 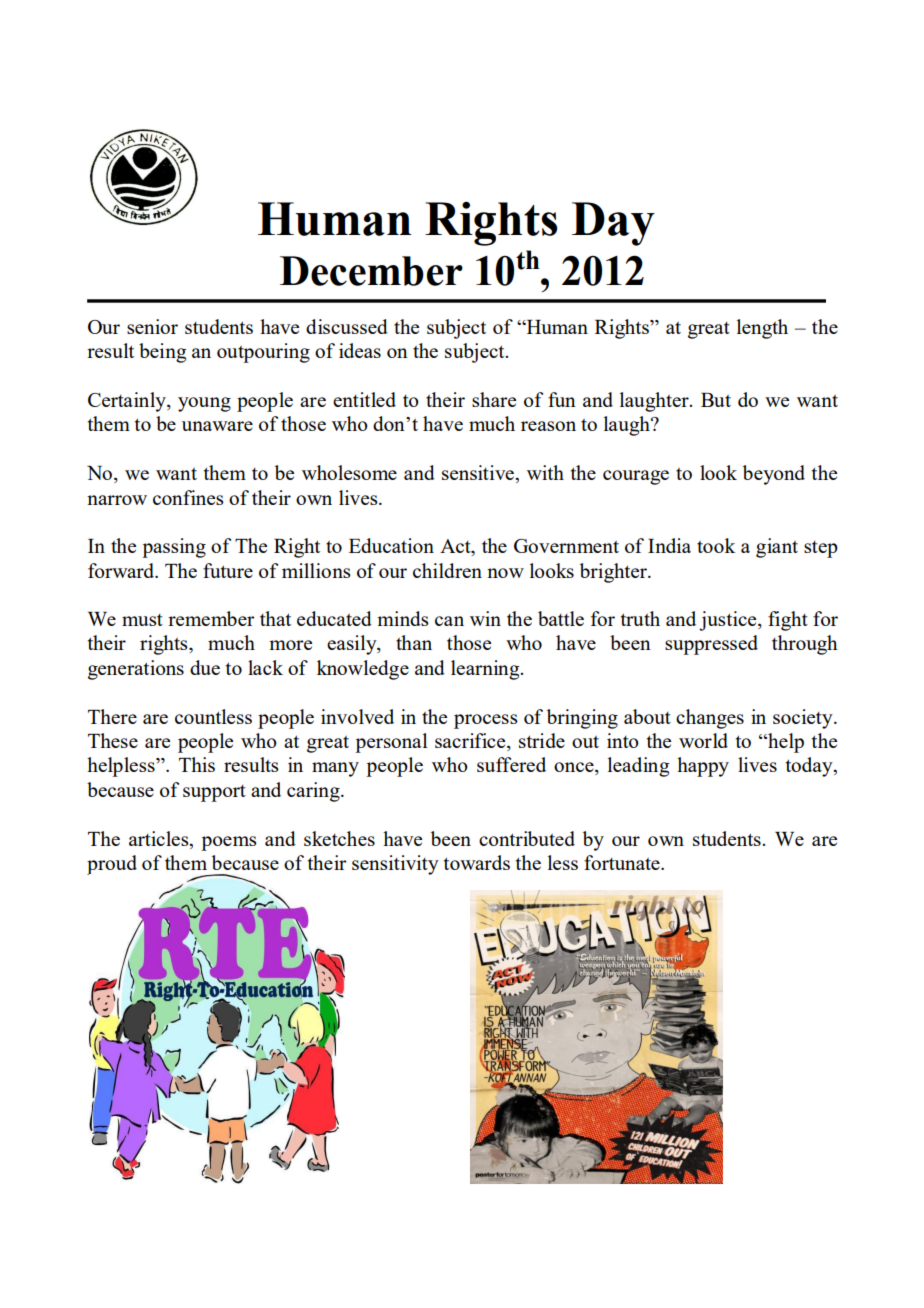 What do you see at coordinates (477, 862) in the screenshot?
I see `towards` at bounding box center [477, 862].
